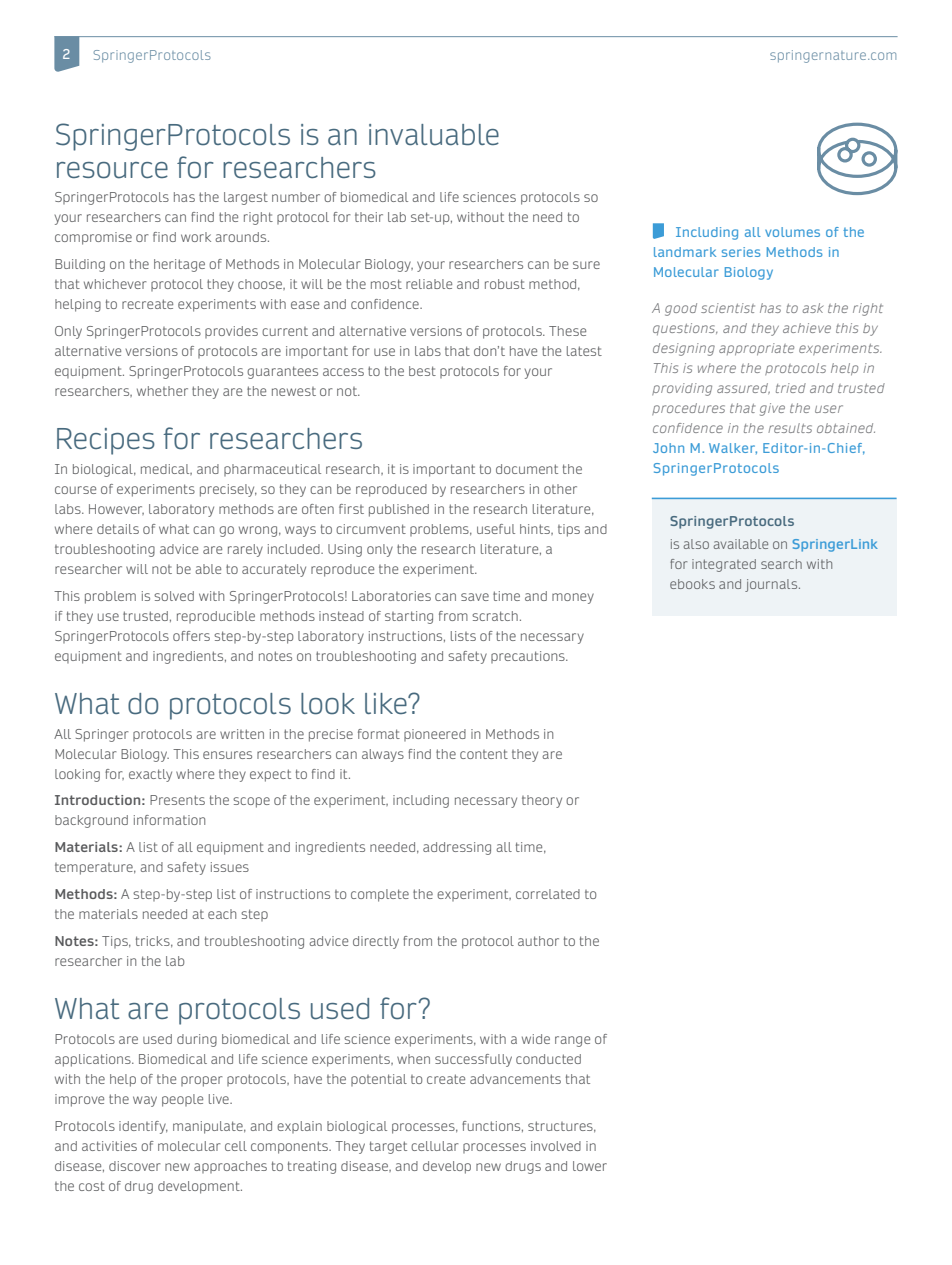 This screenshot has width=952, height=1265. Describe the element at coordinates (135, 1166) in the screenshot. I see `discover` at that location.
